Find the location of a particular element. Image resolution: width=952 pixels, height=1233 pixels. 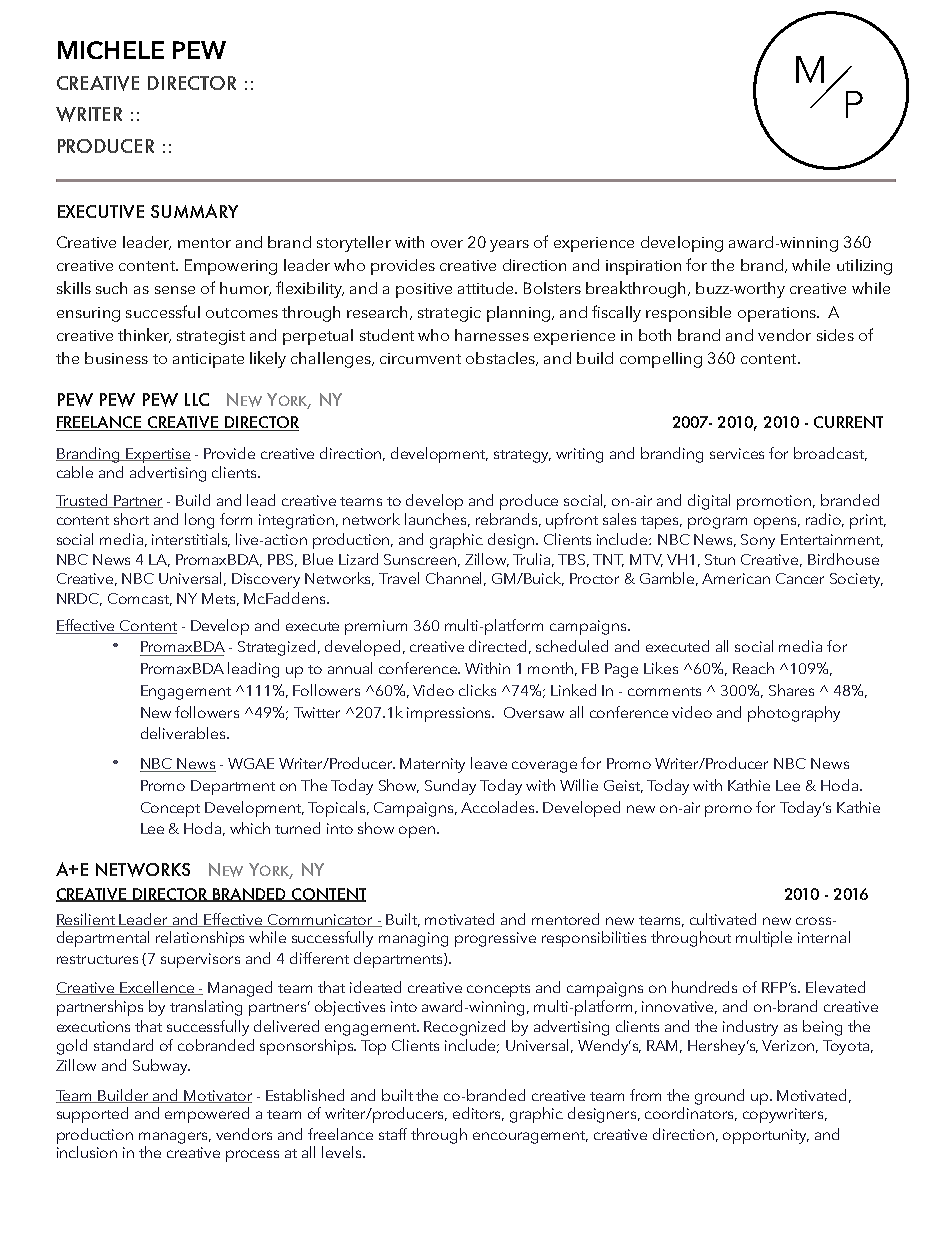

sense is located at coordinates (175, 290).
